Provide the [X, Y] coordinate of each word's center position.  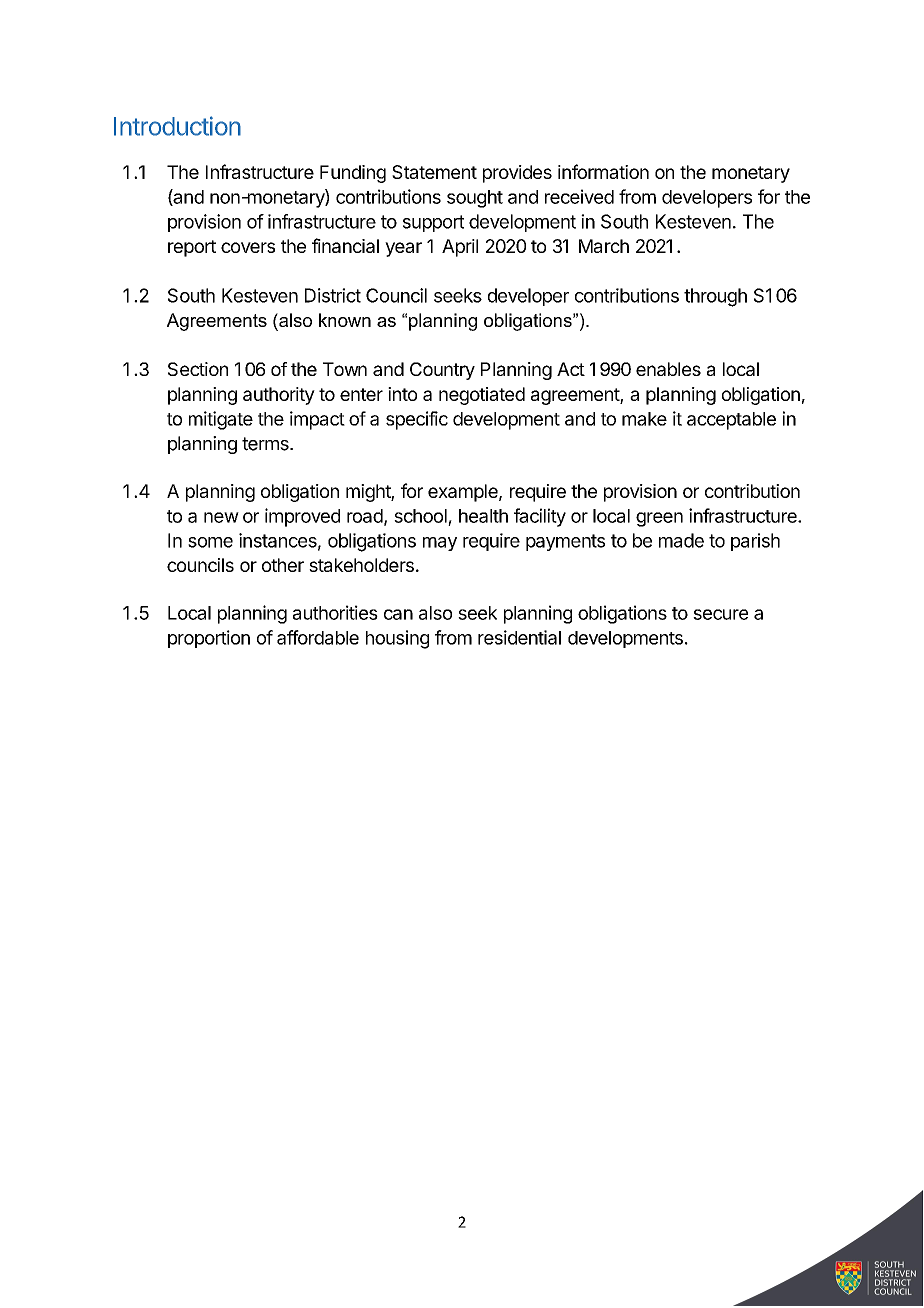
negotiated [482, 396]
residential [519, 637]
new [221, 517]
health [483, 516]
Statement [434, 172]
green [659, 519]
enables [668, 369]
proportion [209, 639]
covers [248, 247]
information [603, 171]
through [715, 297]
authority [279, 396]
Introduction [177, 126]
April [460, 248]
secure [720, 614]
